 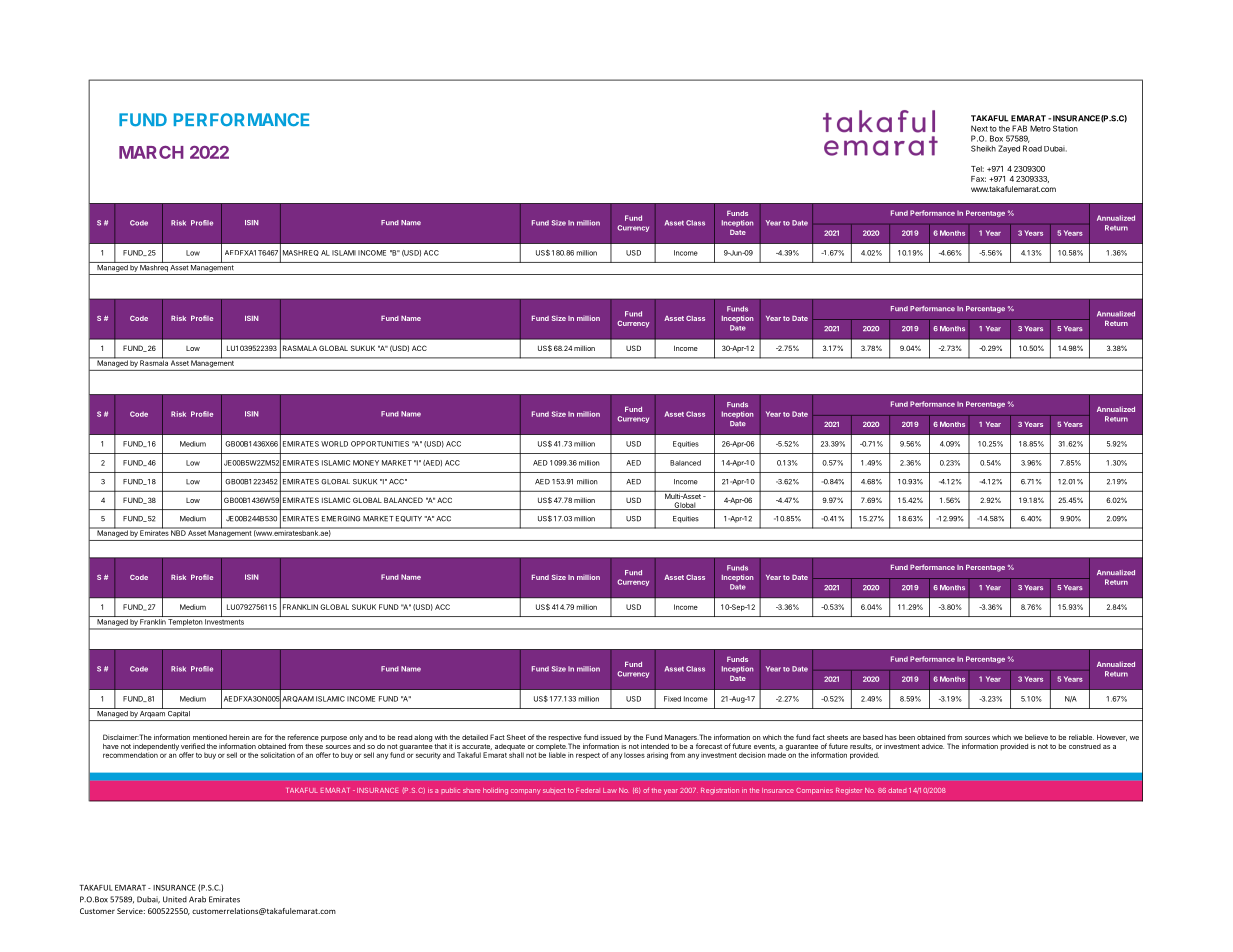 I want to click on OPPORTUNITIES, so click(x=380, y=444).
